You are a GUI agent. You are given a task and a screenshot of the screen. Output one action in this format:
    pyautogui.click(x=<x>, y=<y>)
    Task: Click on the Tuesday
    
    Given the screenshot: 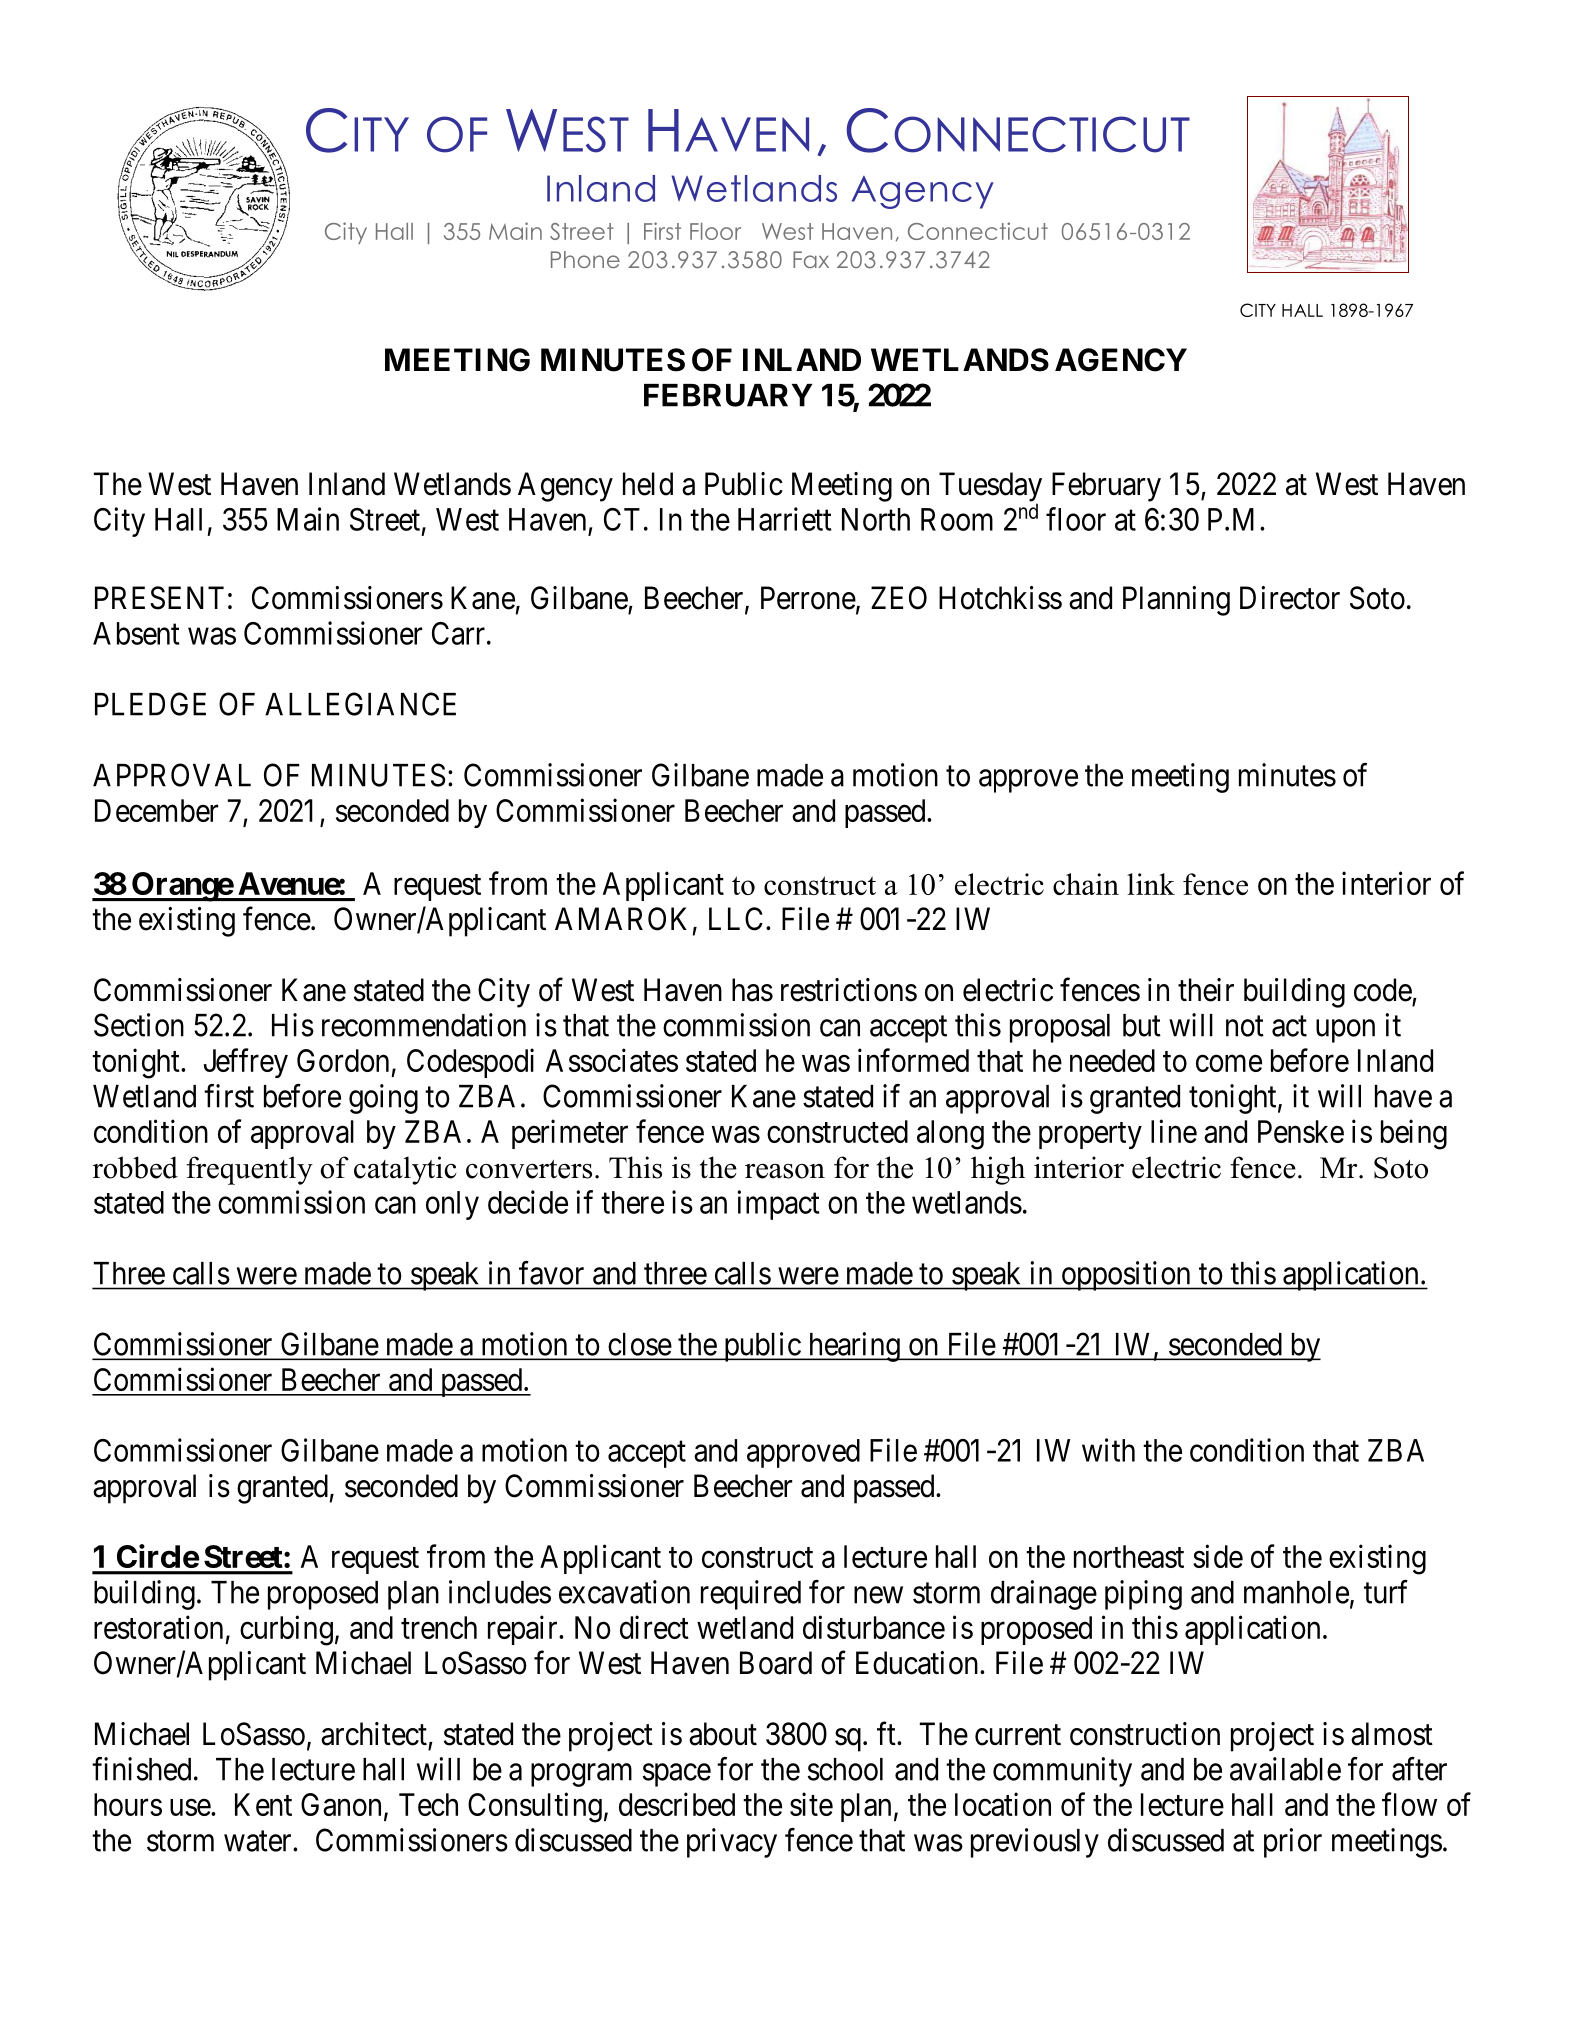 What is the action you would take?
    pyautogui.click(x=990, y=488)
